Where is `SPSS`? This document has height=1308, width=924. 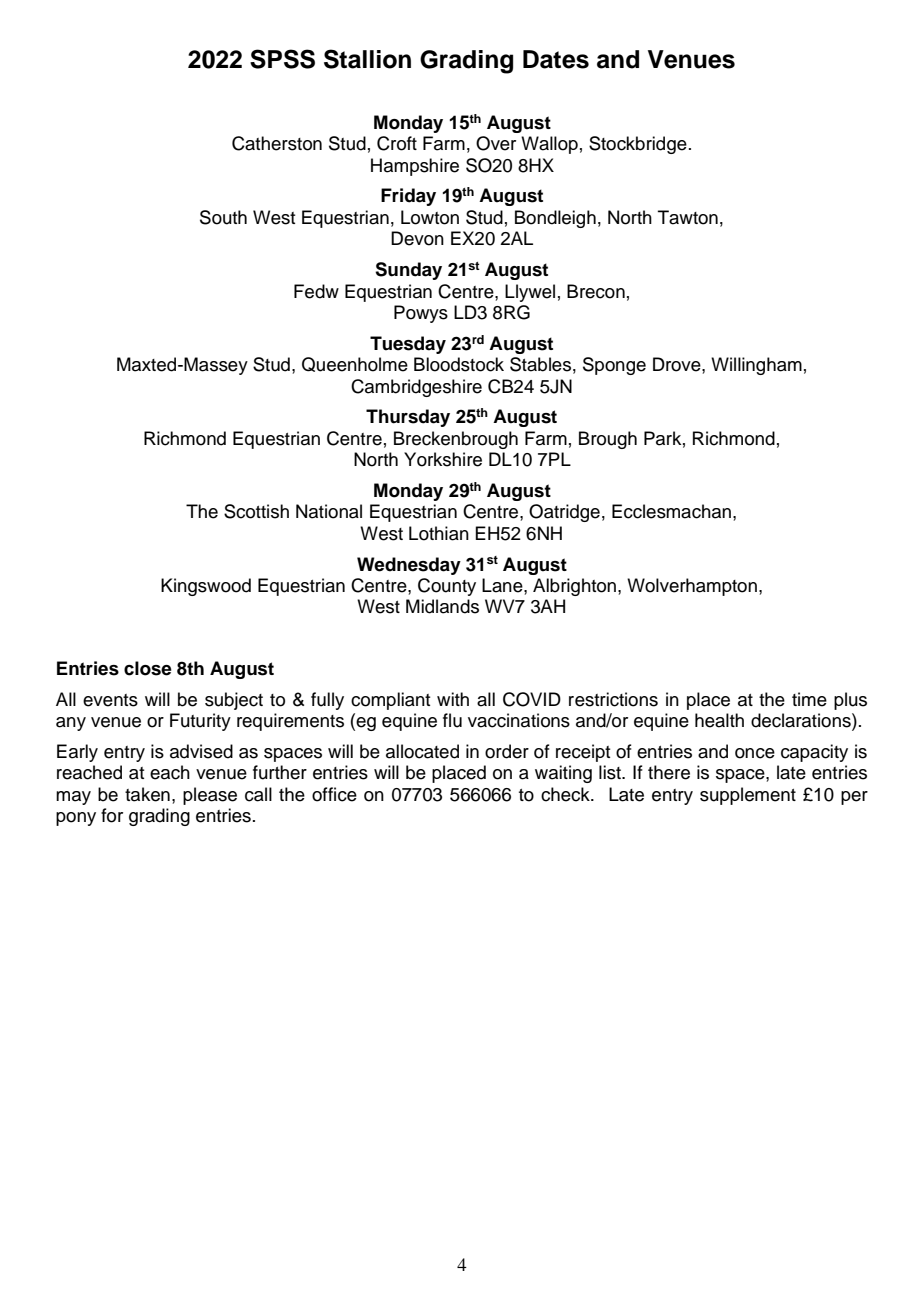
SPSS is located at coordinates (282, 59).
